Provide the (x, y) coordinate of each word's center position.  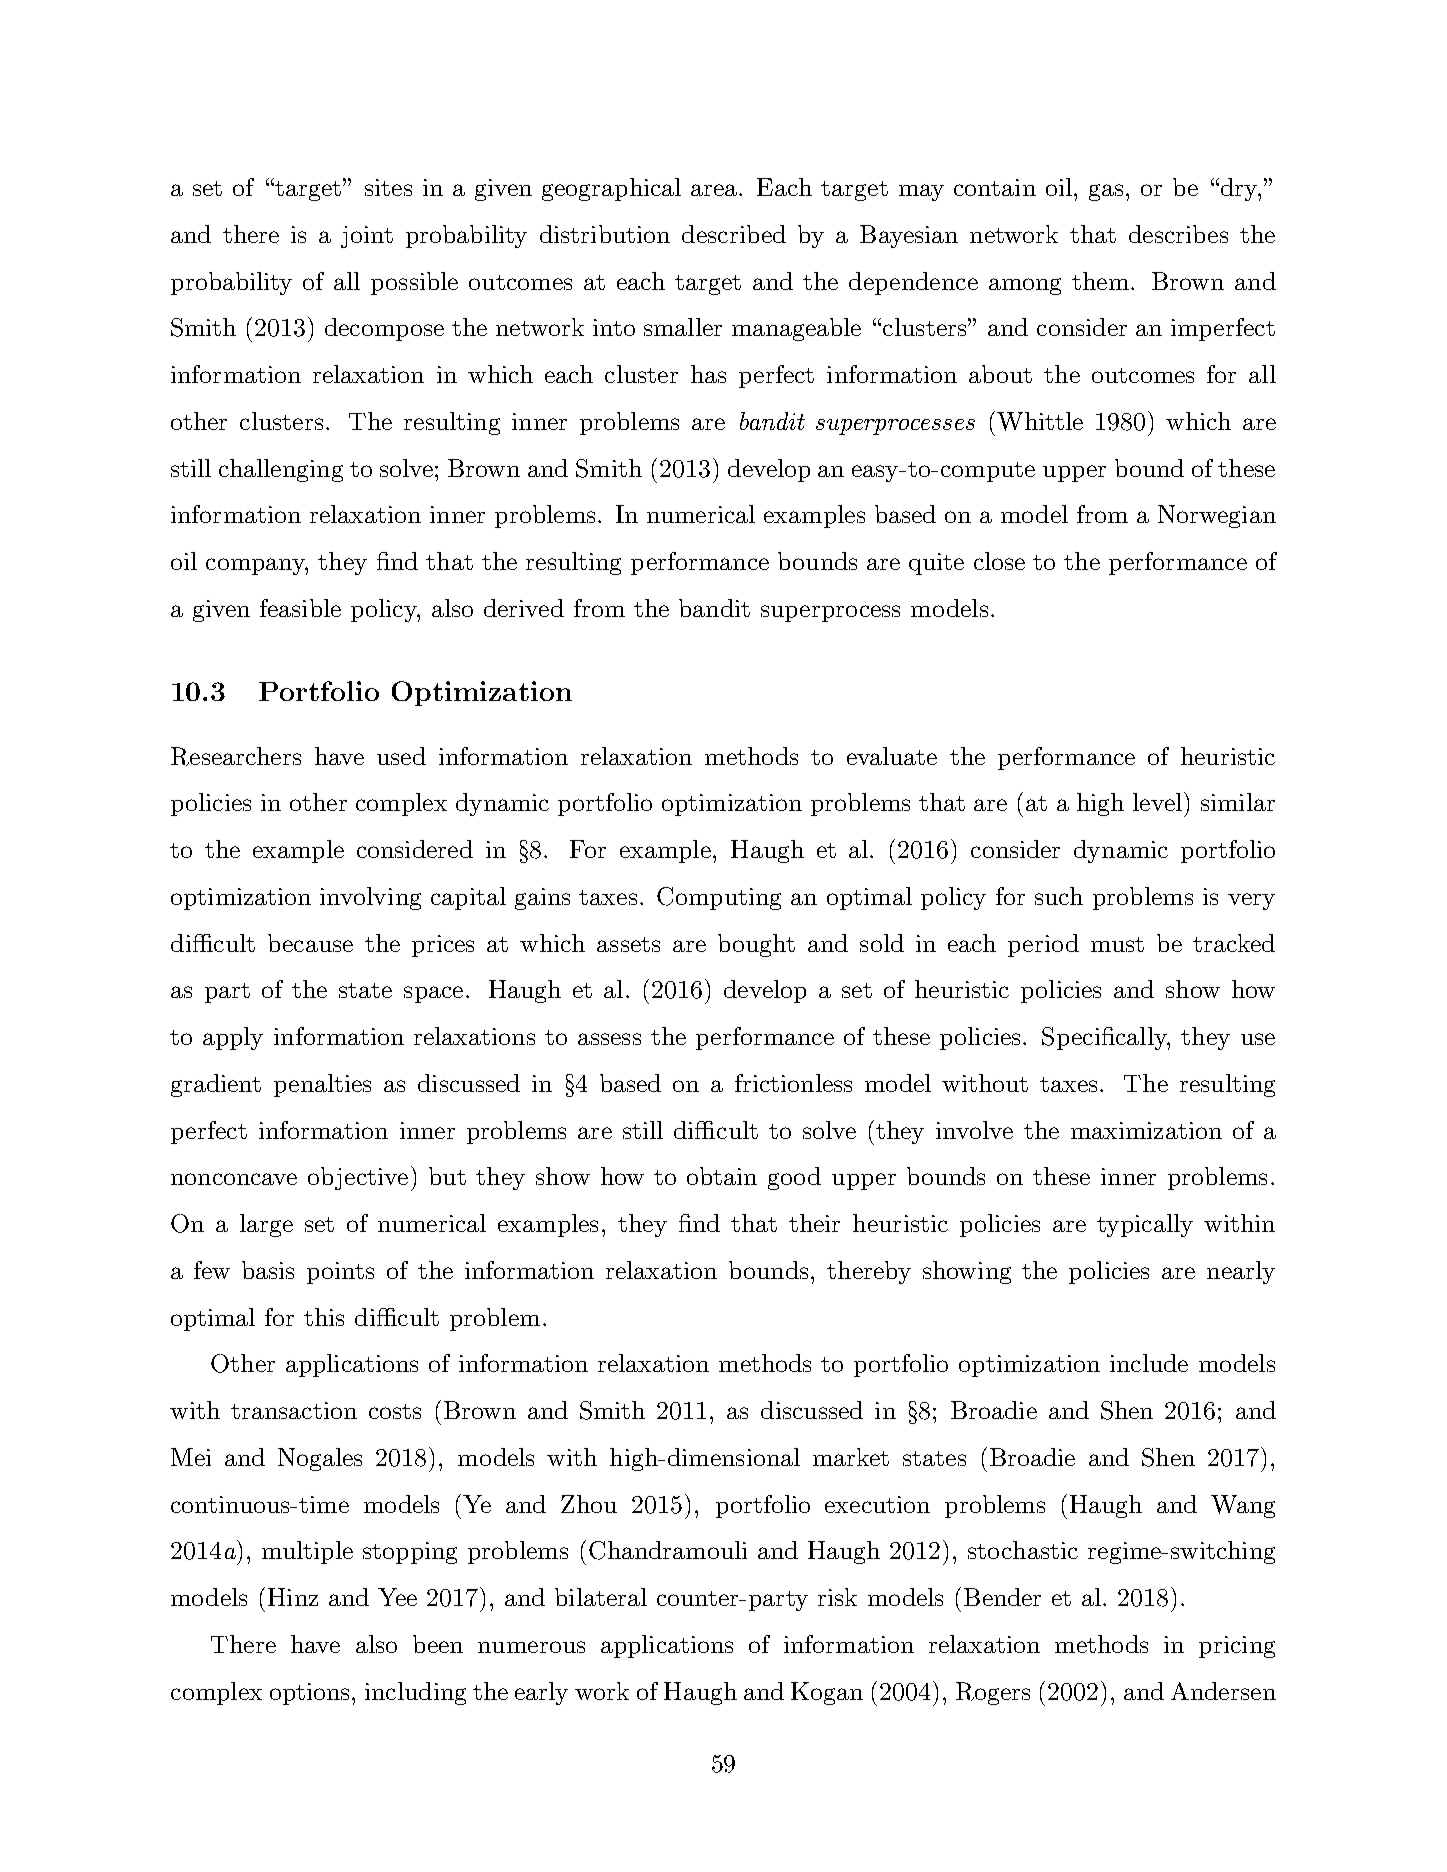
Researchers (236, 756)
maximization (1146, 1130)
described (734, 234)
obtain (722, 1176)
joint (367, 237)
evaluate (892, 756)
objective (358, 1178)
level (1157, 802)
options (309, 1694)
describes (1178, 234)
